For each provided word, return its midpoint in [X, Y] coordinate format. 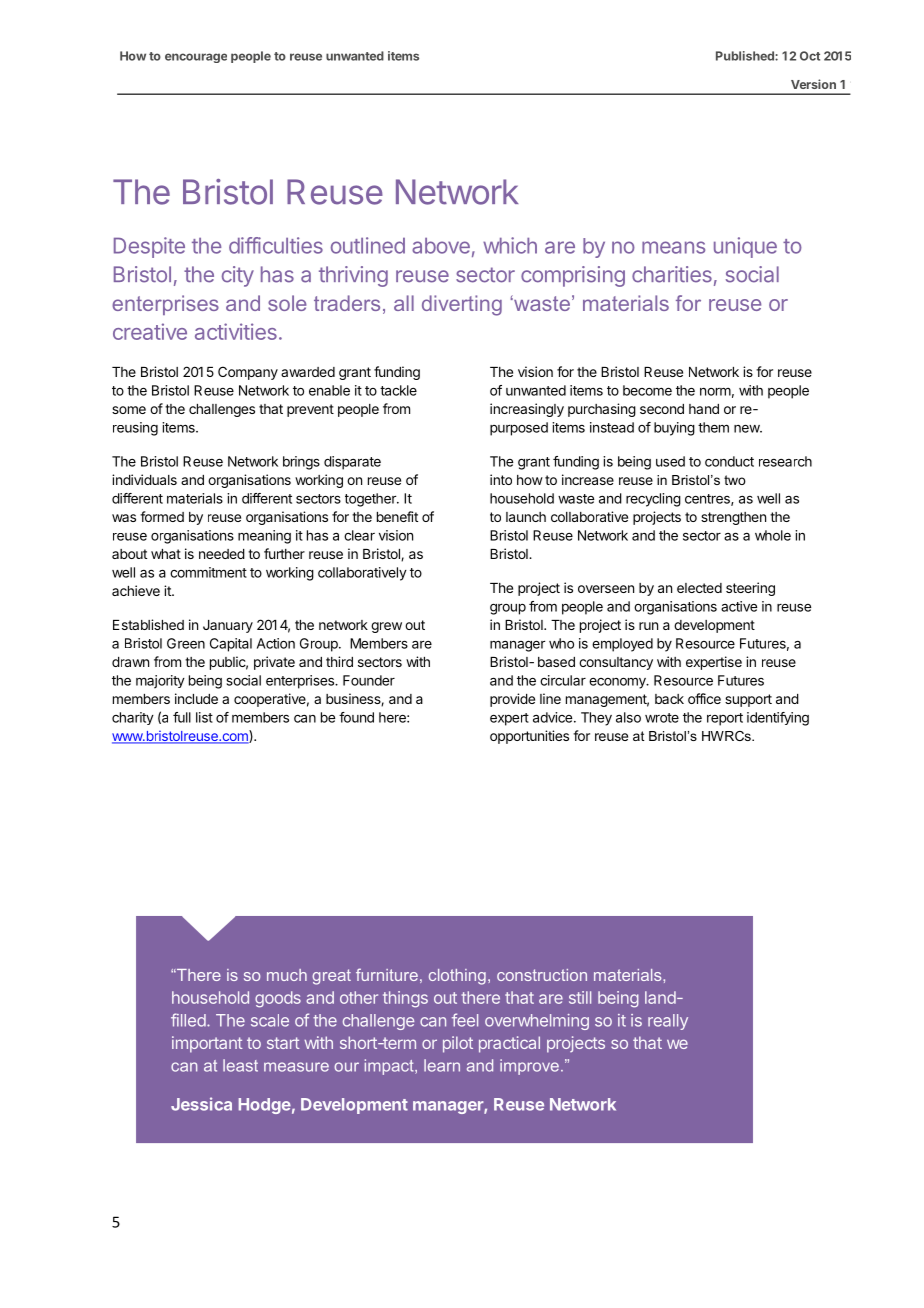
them [713, 427]
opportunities [529, 737]
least [240, 1065]
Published [746, 56]
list [204, 717]
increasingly [527, 410]
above [441, 246]
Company [248, 373]
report [725, 719]
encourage [196, 58]
